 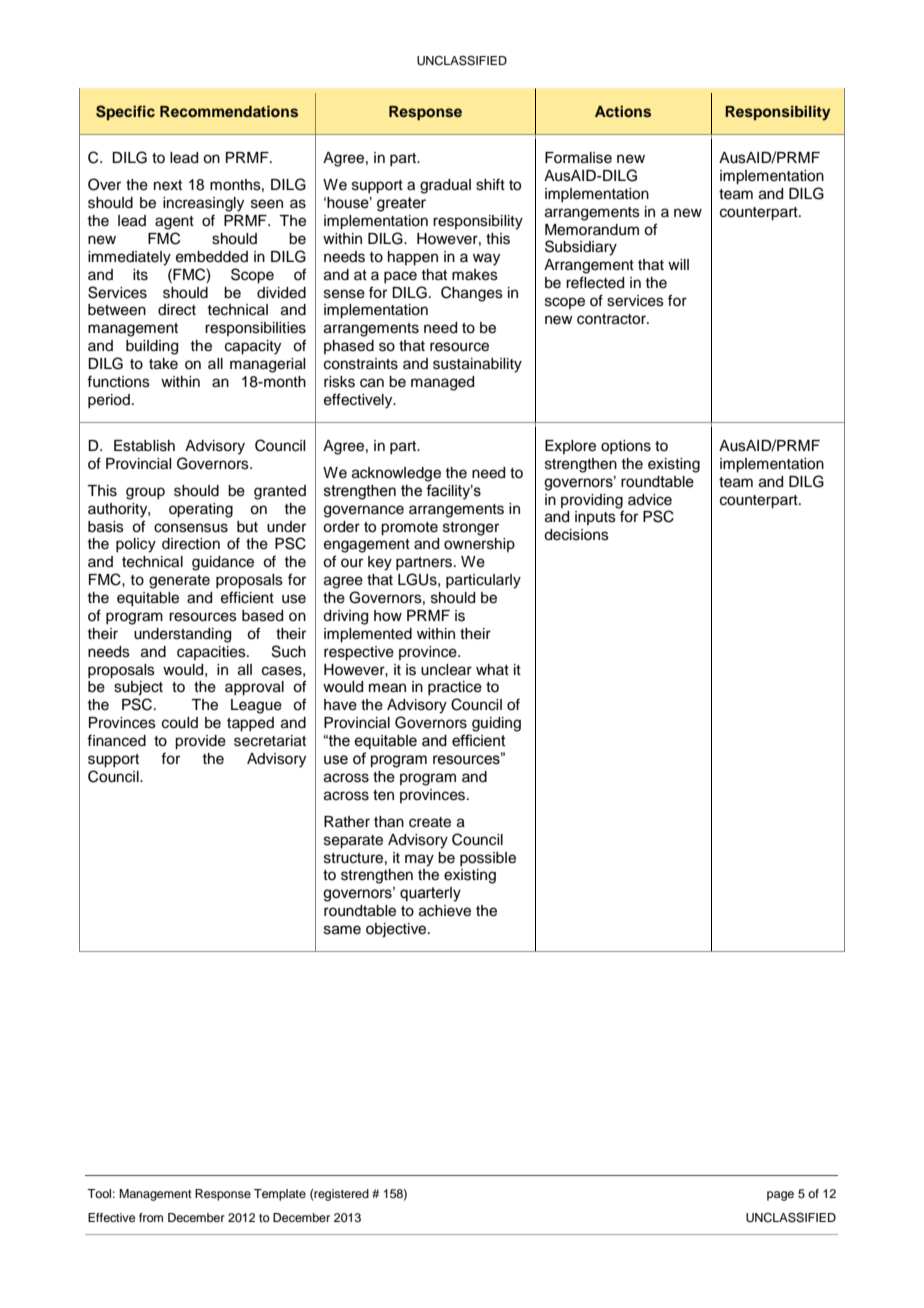 What do you see at coordinates (280, 1195) in the document?
I see `Template` at bounding box center [280, 1195].
